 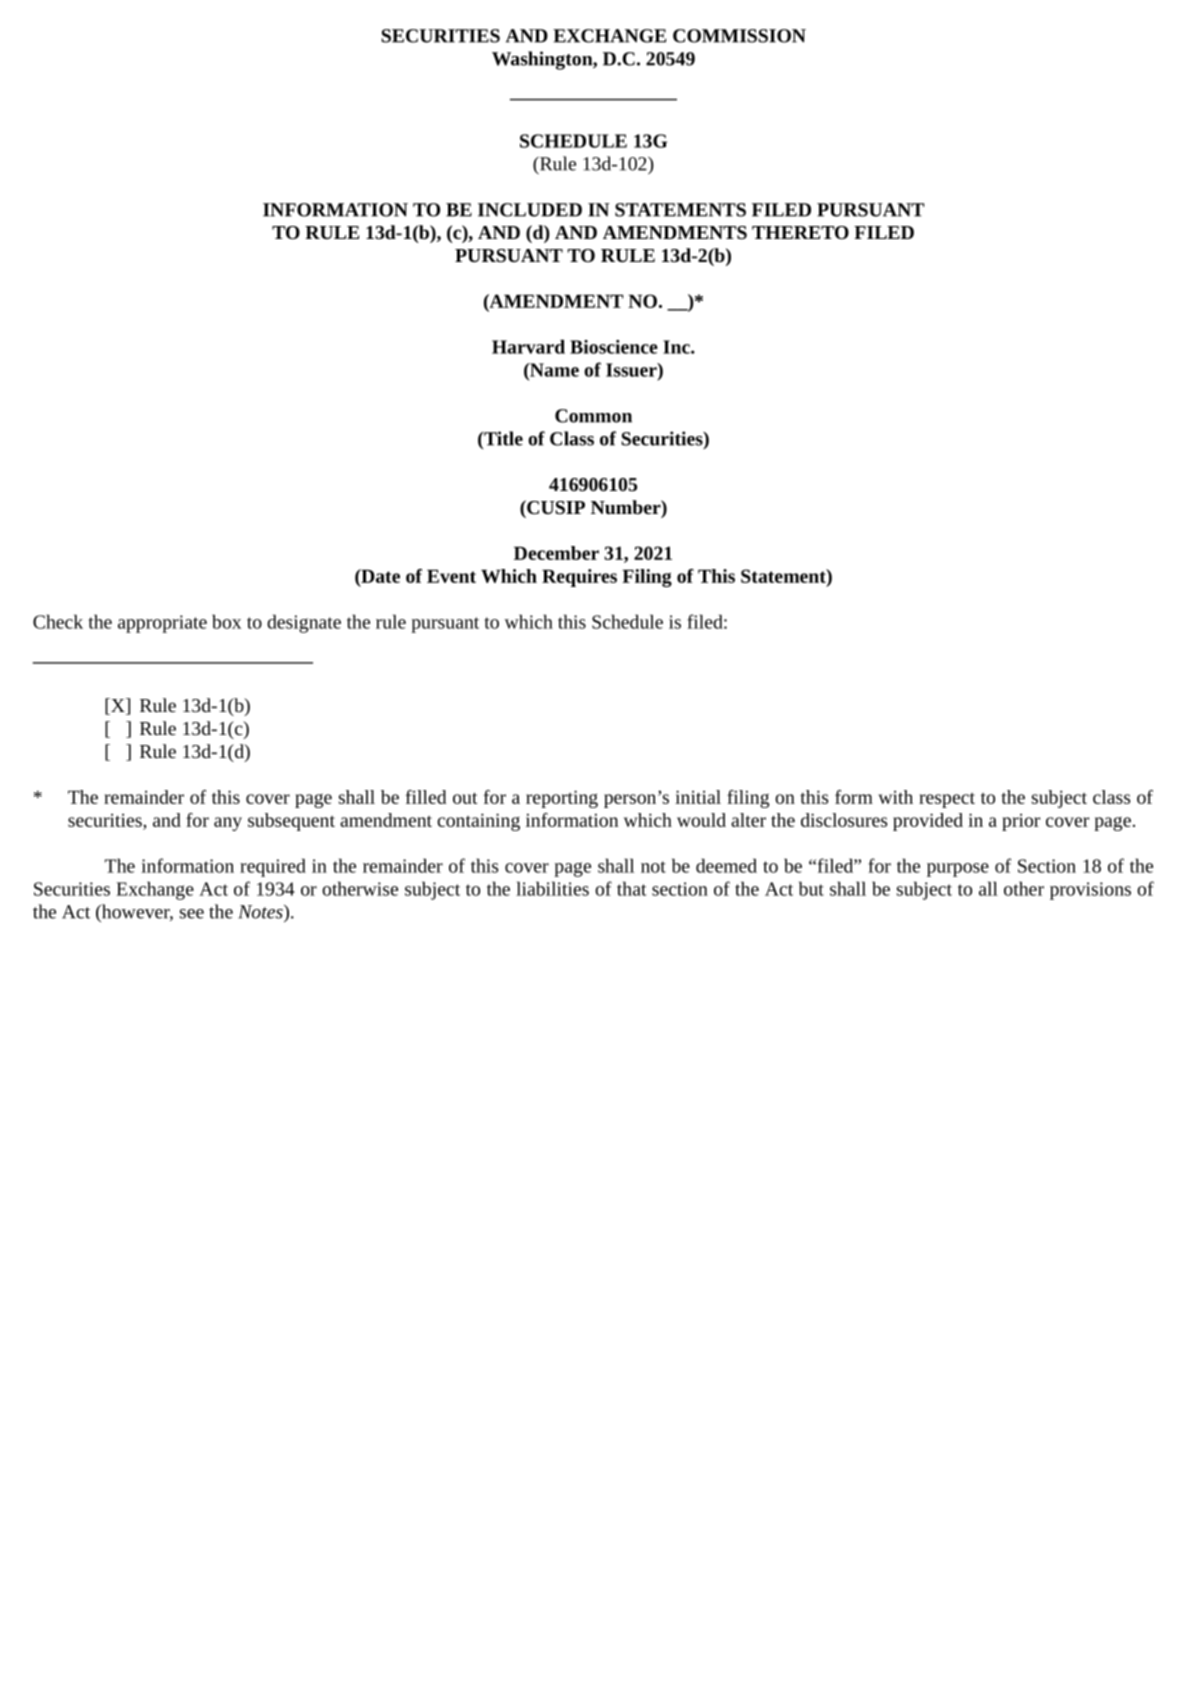 What do you see at coordinates (579, 578) in the page?
I see `Requires` at bounding box center [579, 578].
